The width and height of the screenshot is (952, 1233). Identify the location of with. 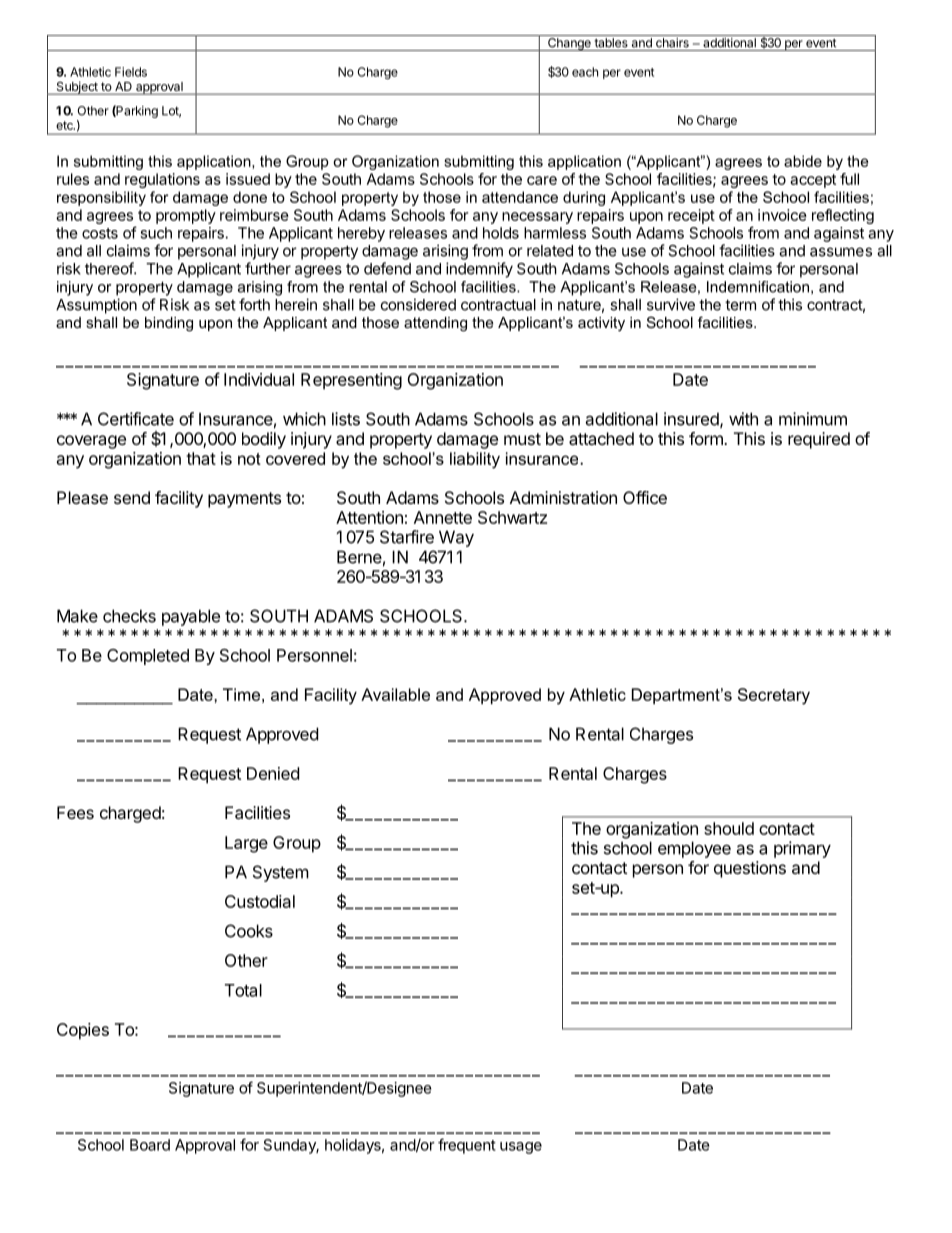
(743, 419).
